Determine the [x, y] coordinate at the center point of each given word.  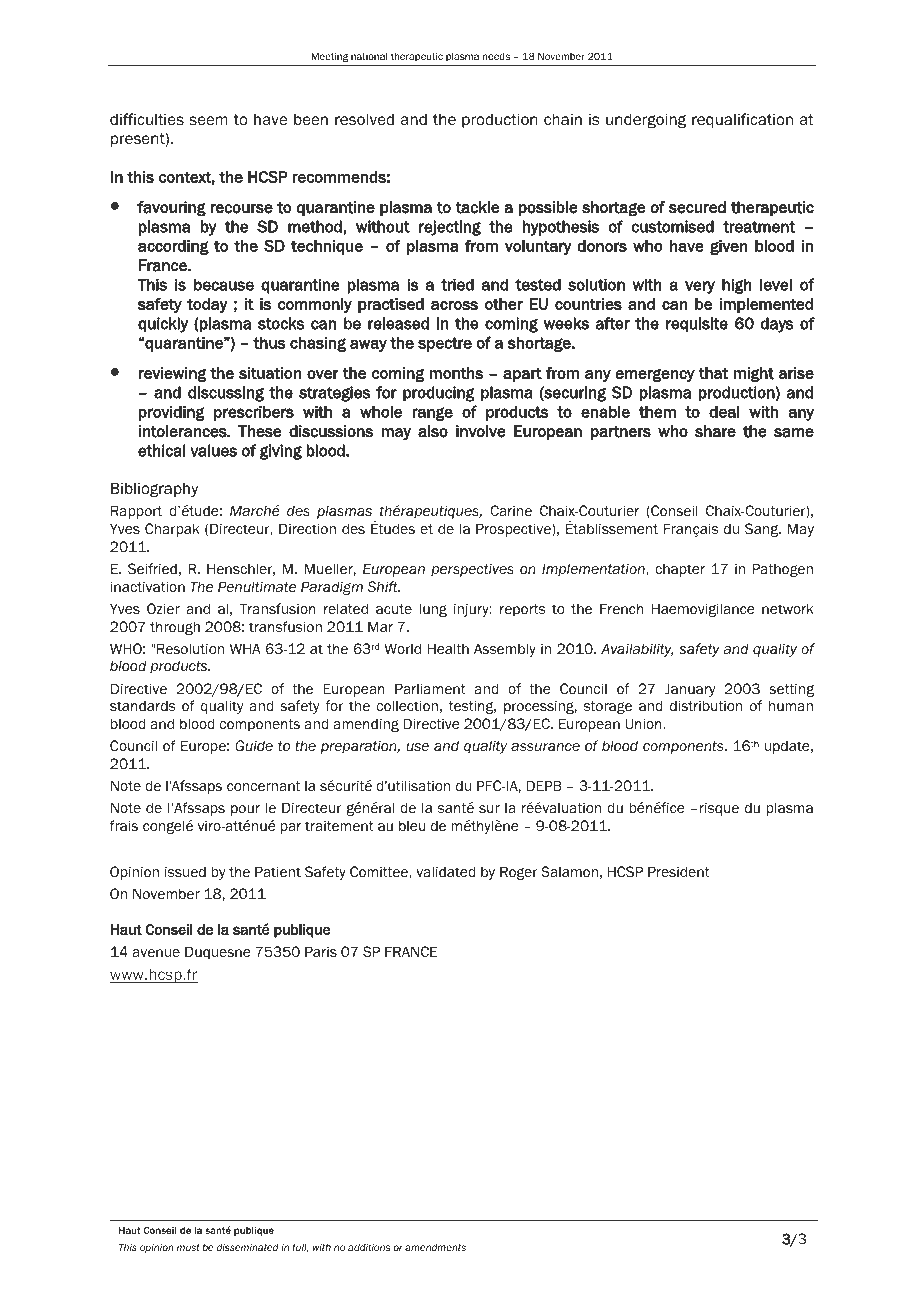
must [188, 1247]
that [713, 373]
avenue [156, 953]
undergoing [646, 120]
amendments [435, 1247]
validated [445, 871]
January [690, 690]
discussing [226, 394]
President [679, 872]
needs [496, 56]
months [456, 373]
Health [448, 648]
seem [208, 121]
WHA [245, 648]
